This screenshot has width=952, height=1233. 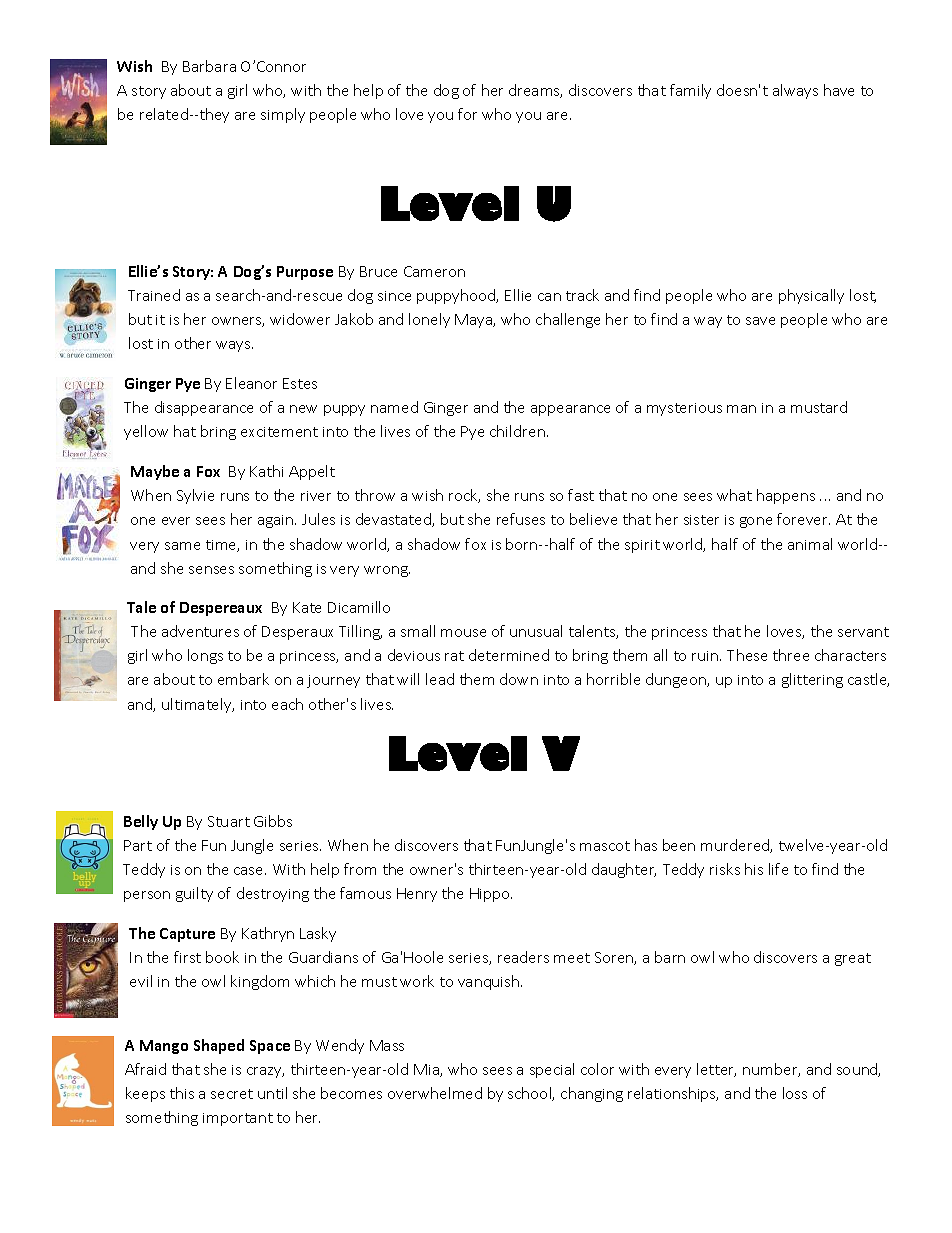 I want to click on secret, so click(x=232, y=1094).
